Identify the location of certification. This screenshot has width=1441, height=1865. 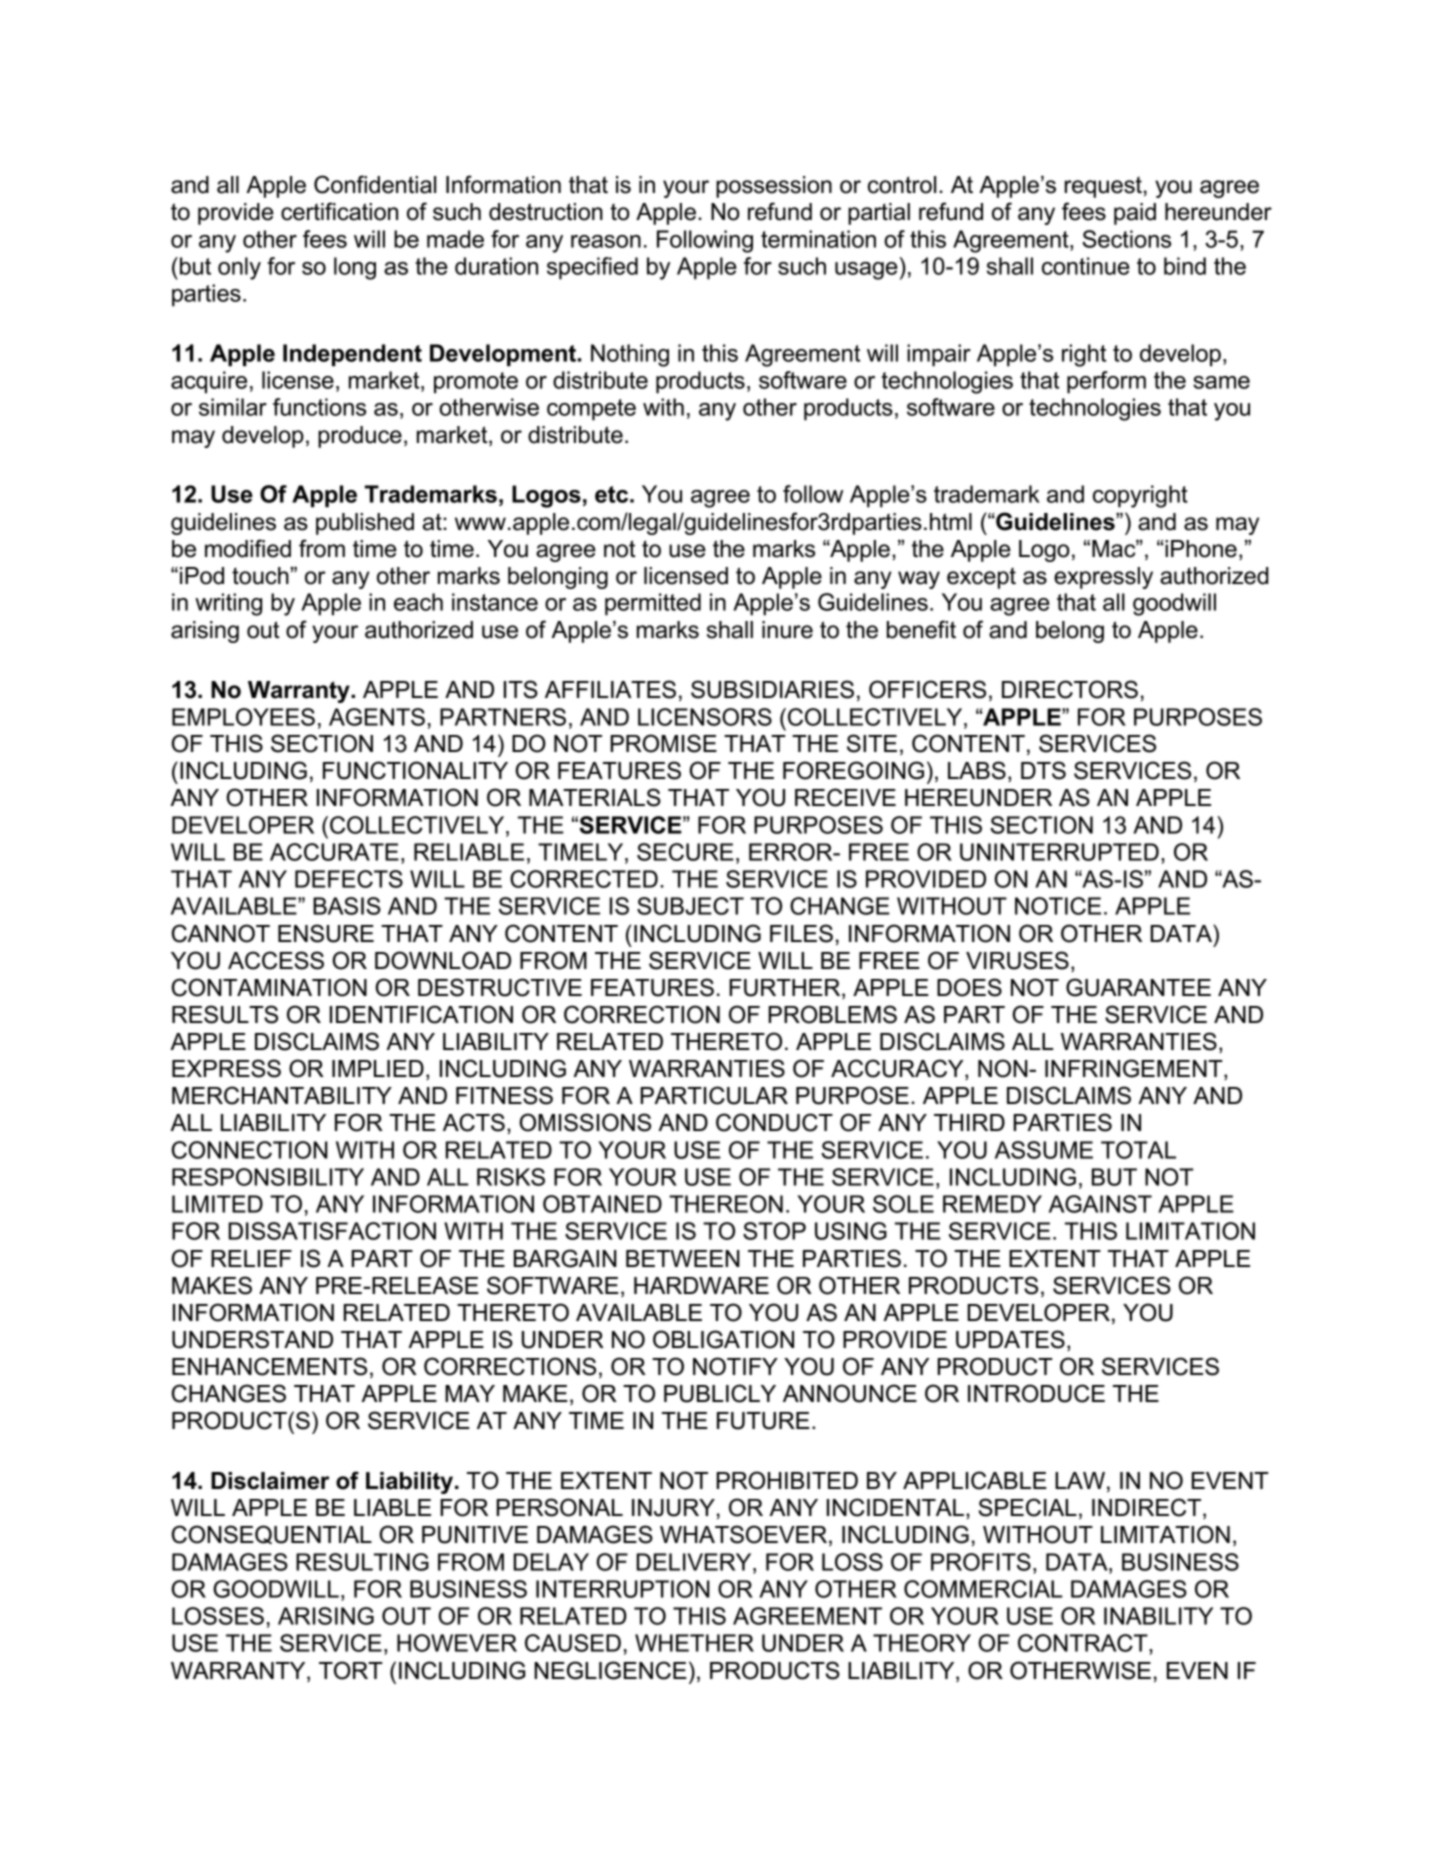
(339, 211).
